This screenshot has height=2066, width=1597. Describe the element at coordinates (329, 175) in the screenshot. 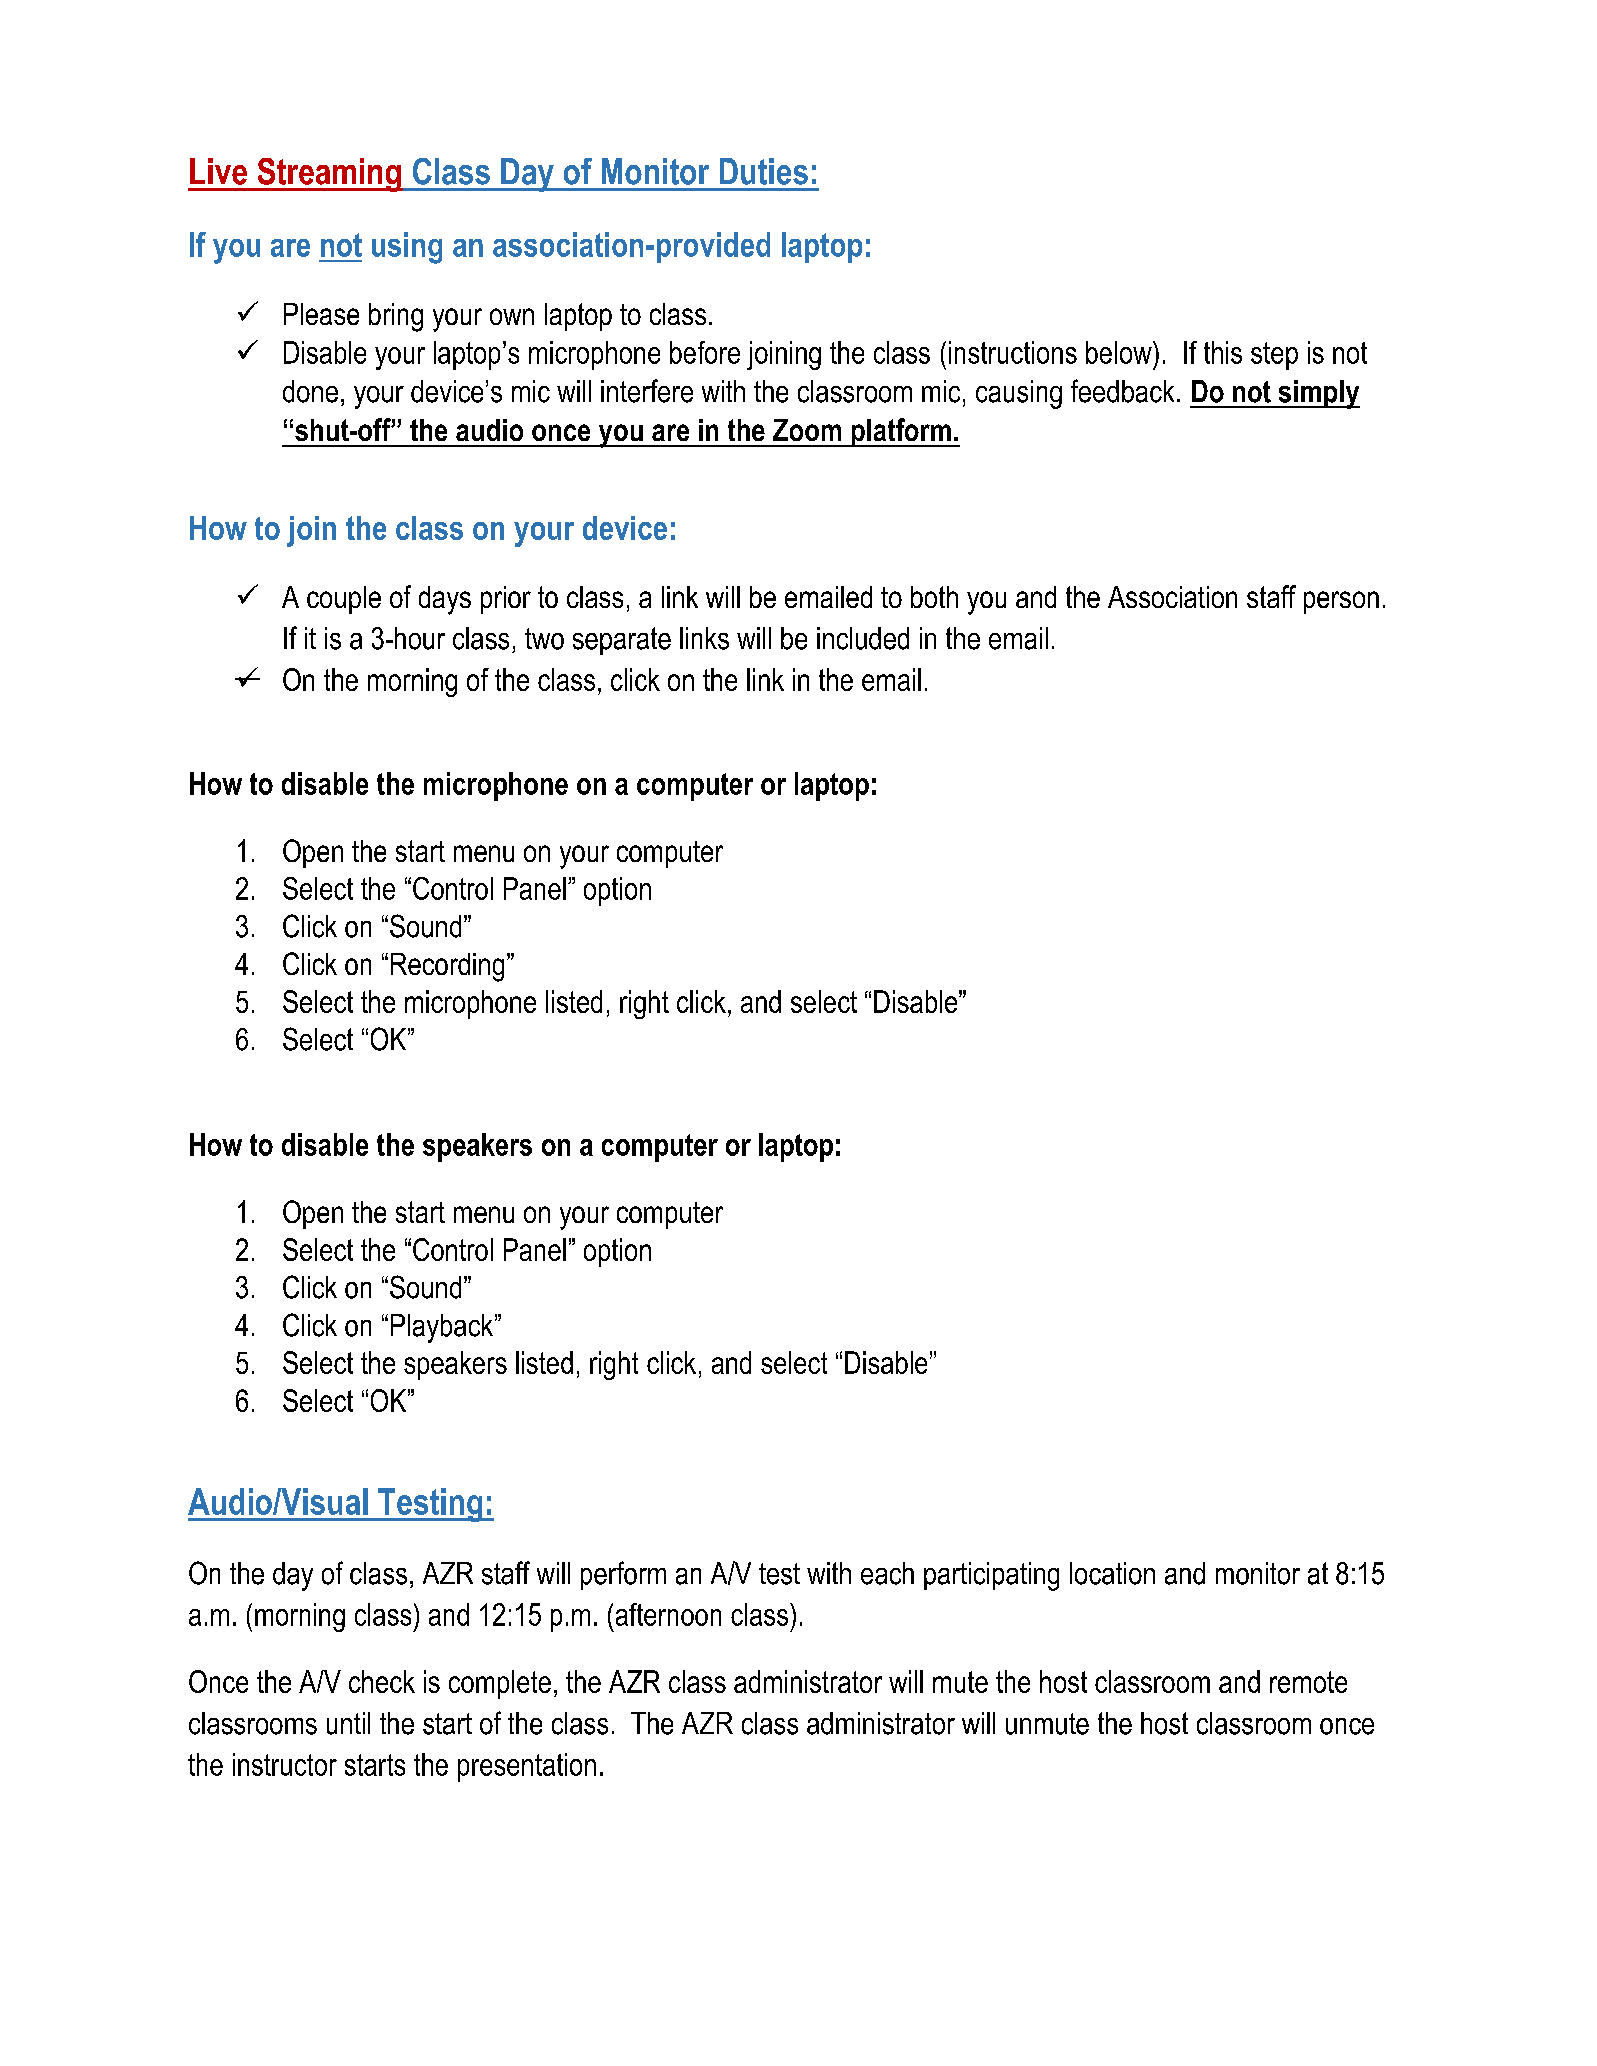

I see `Streaming` at that location.
